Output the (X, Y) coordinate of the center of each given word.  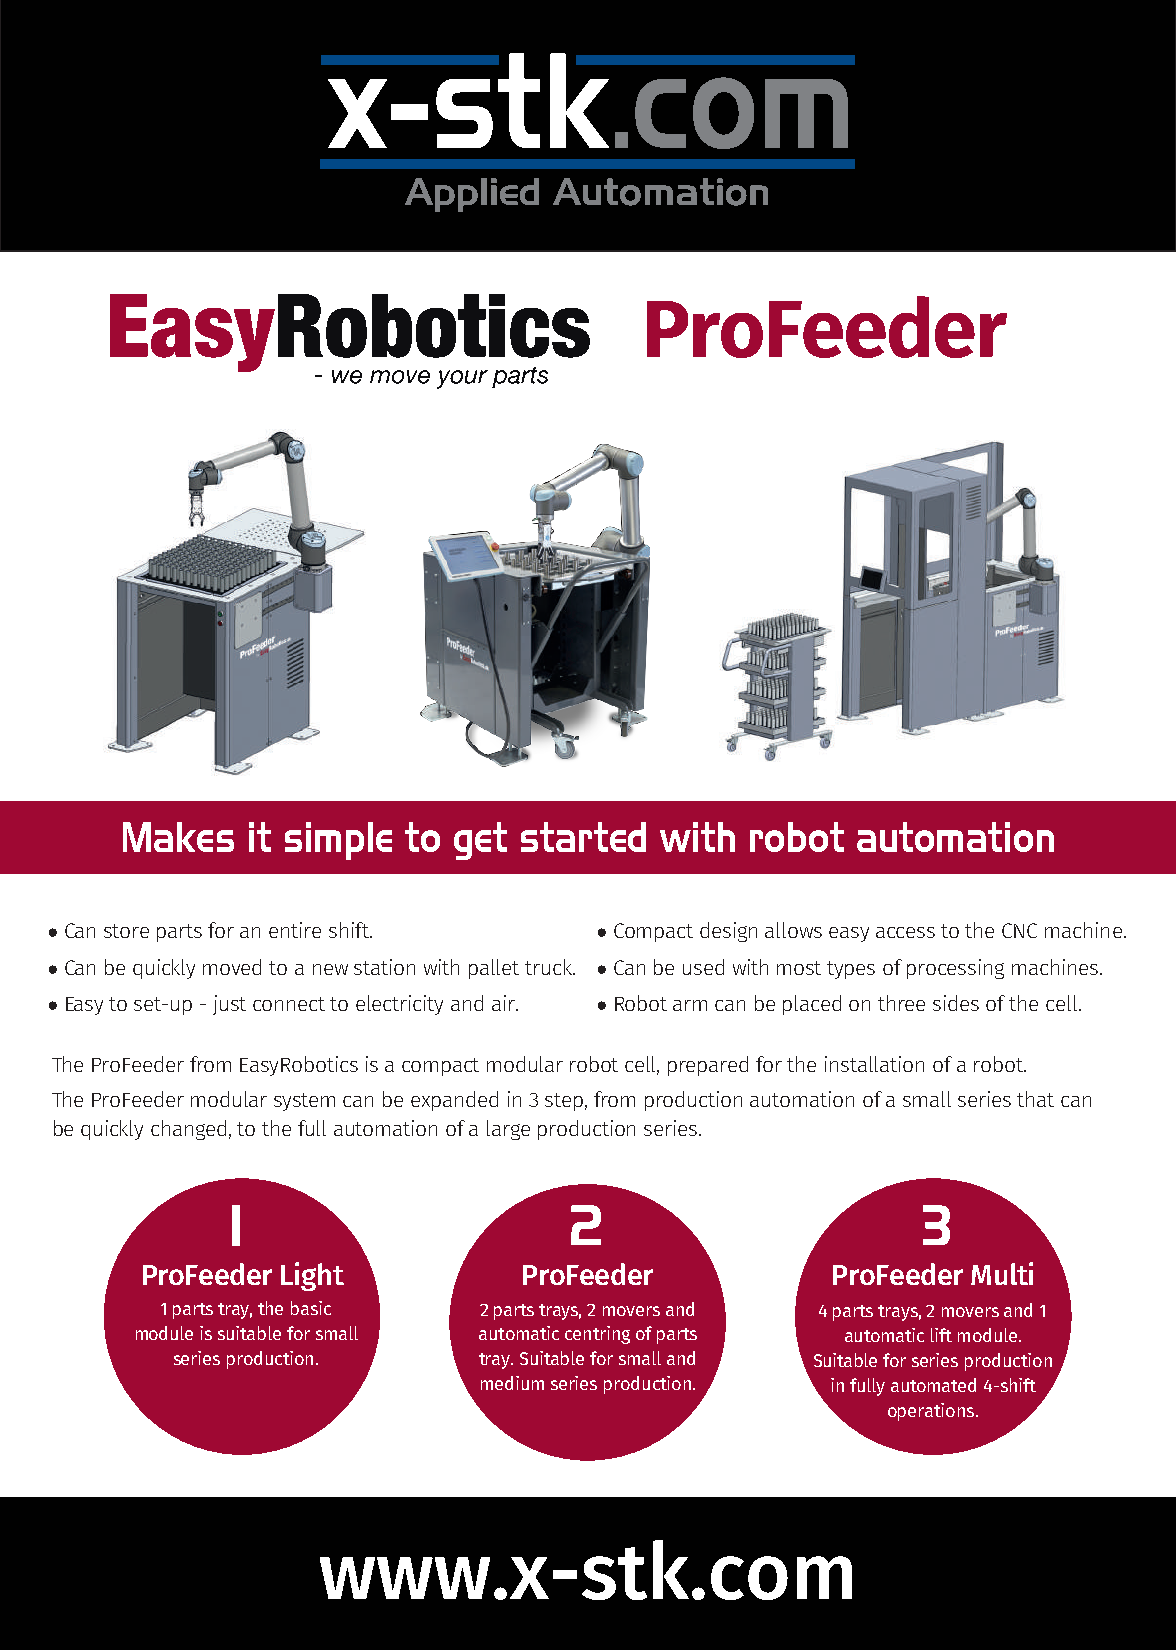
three (901, 1003)
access (905, 932)
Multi (1002, 1273)
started (583, 837)
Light (312, 1276)
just (229, 1005)
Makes (178, 837)
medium (512, 1383)
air (504, 1003)
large (508, 1130)
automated (933, 1385)
